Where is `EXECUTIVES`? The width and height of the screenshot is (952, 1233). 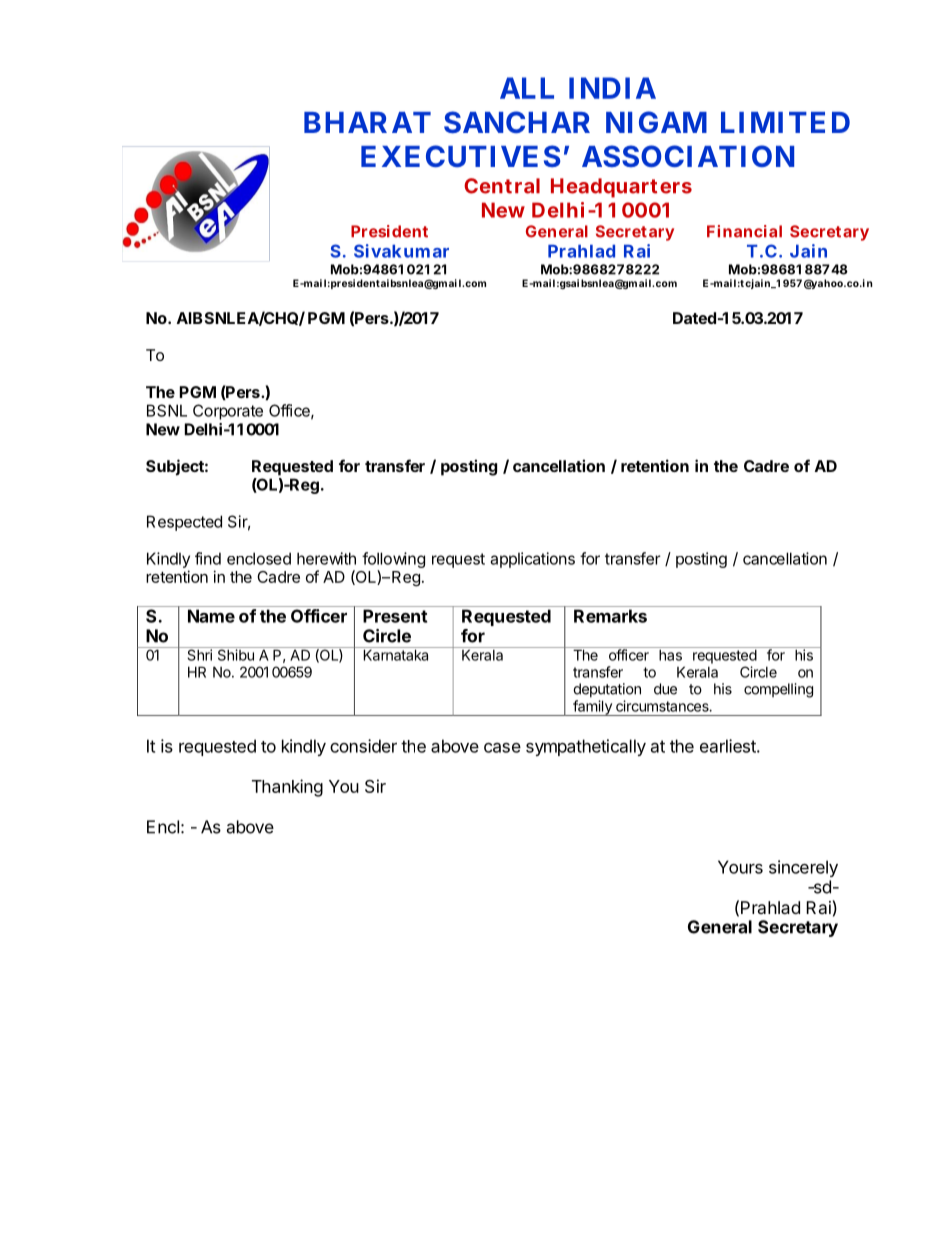 EXECUTIVES is located at coordinates (460, 156).
